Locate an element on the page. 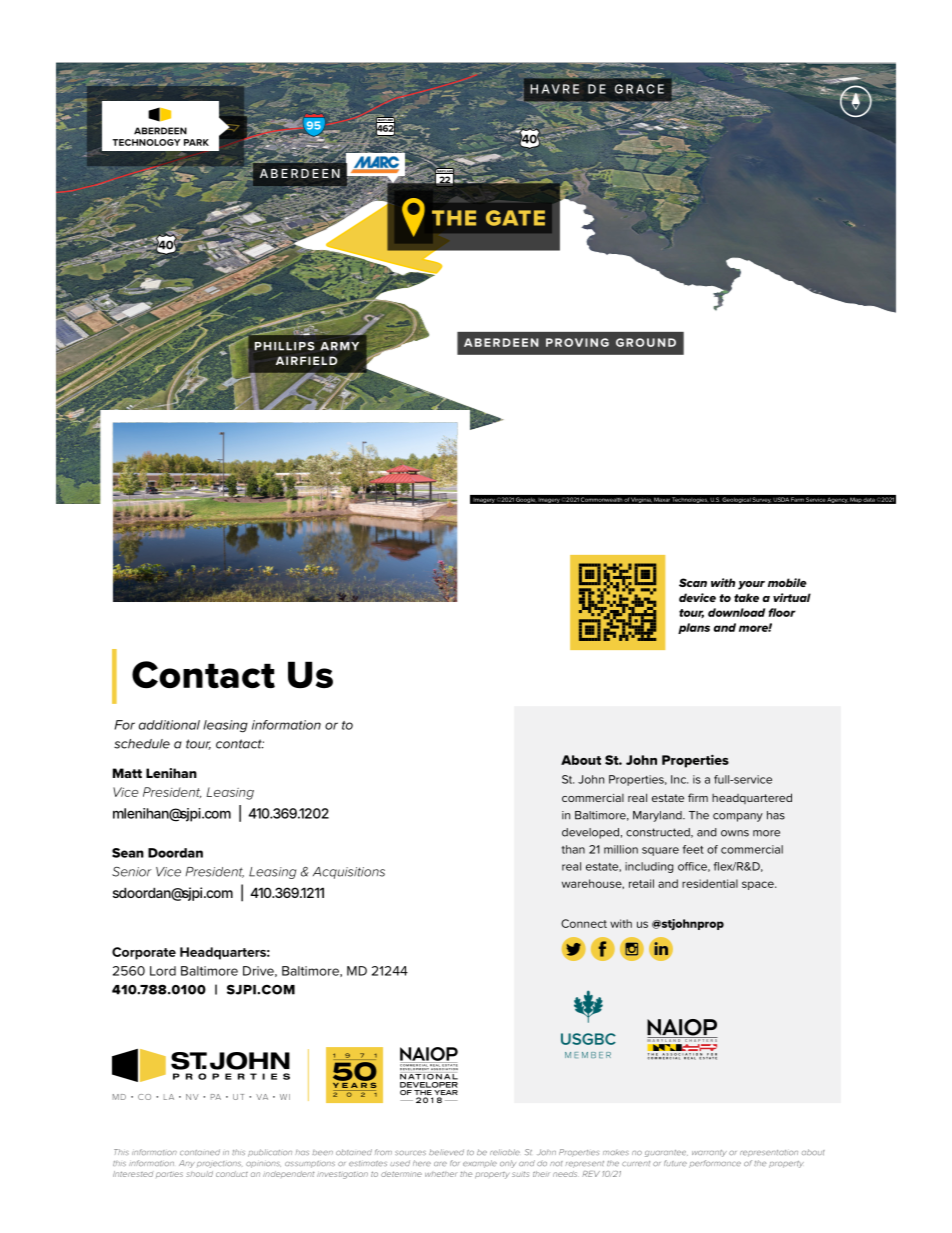 The image size is (952, 1233). contained is located at coordinates (200, 1152).
